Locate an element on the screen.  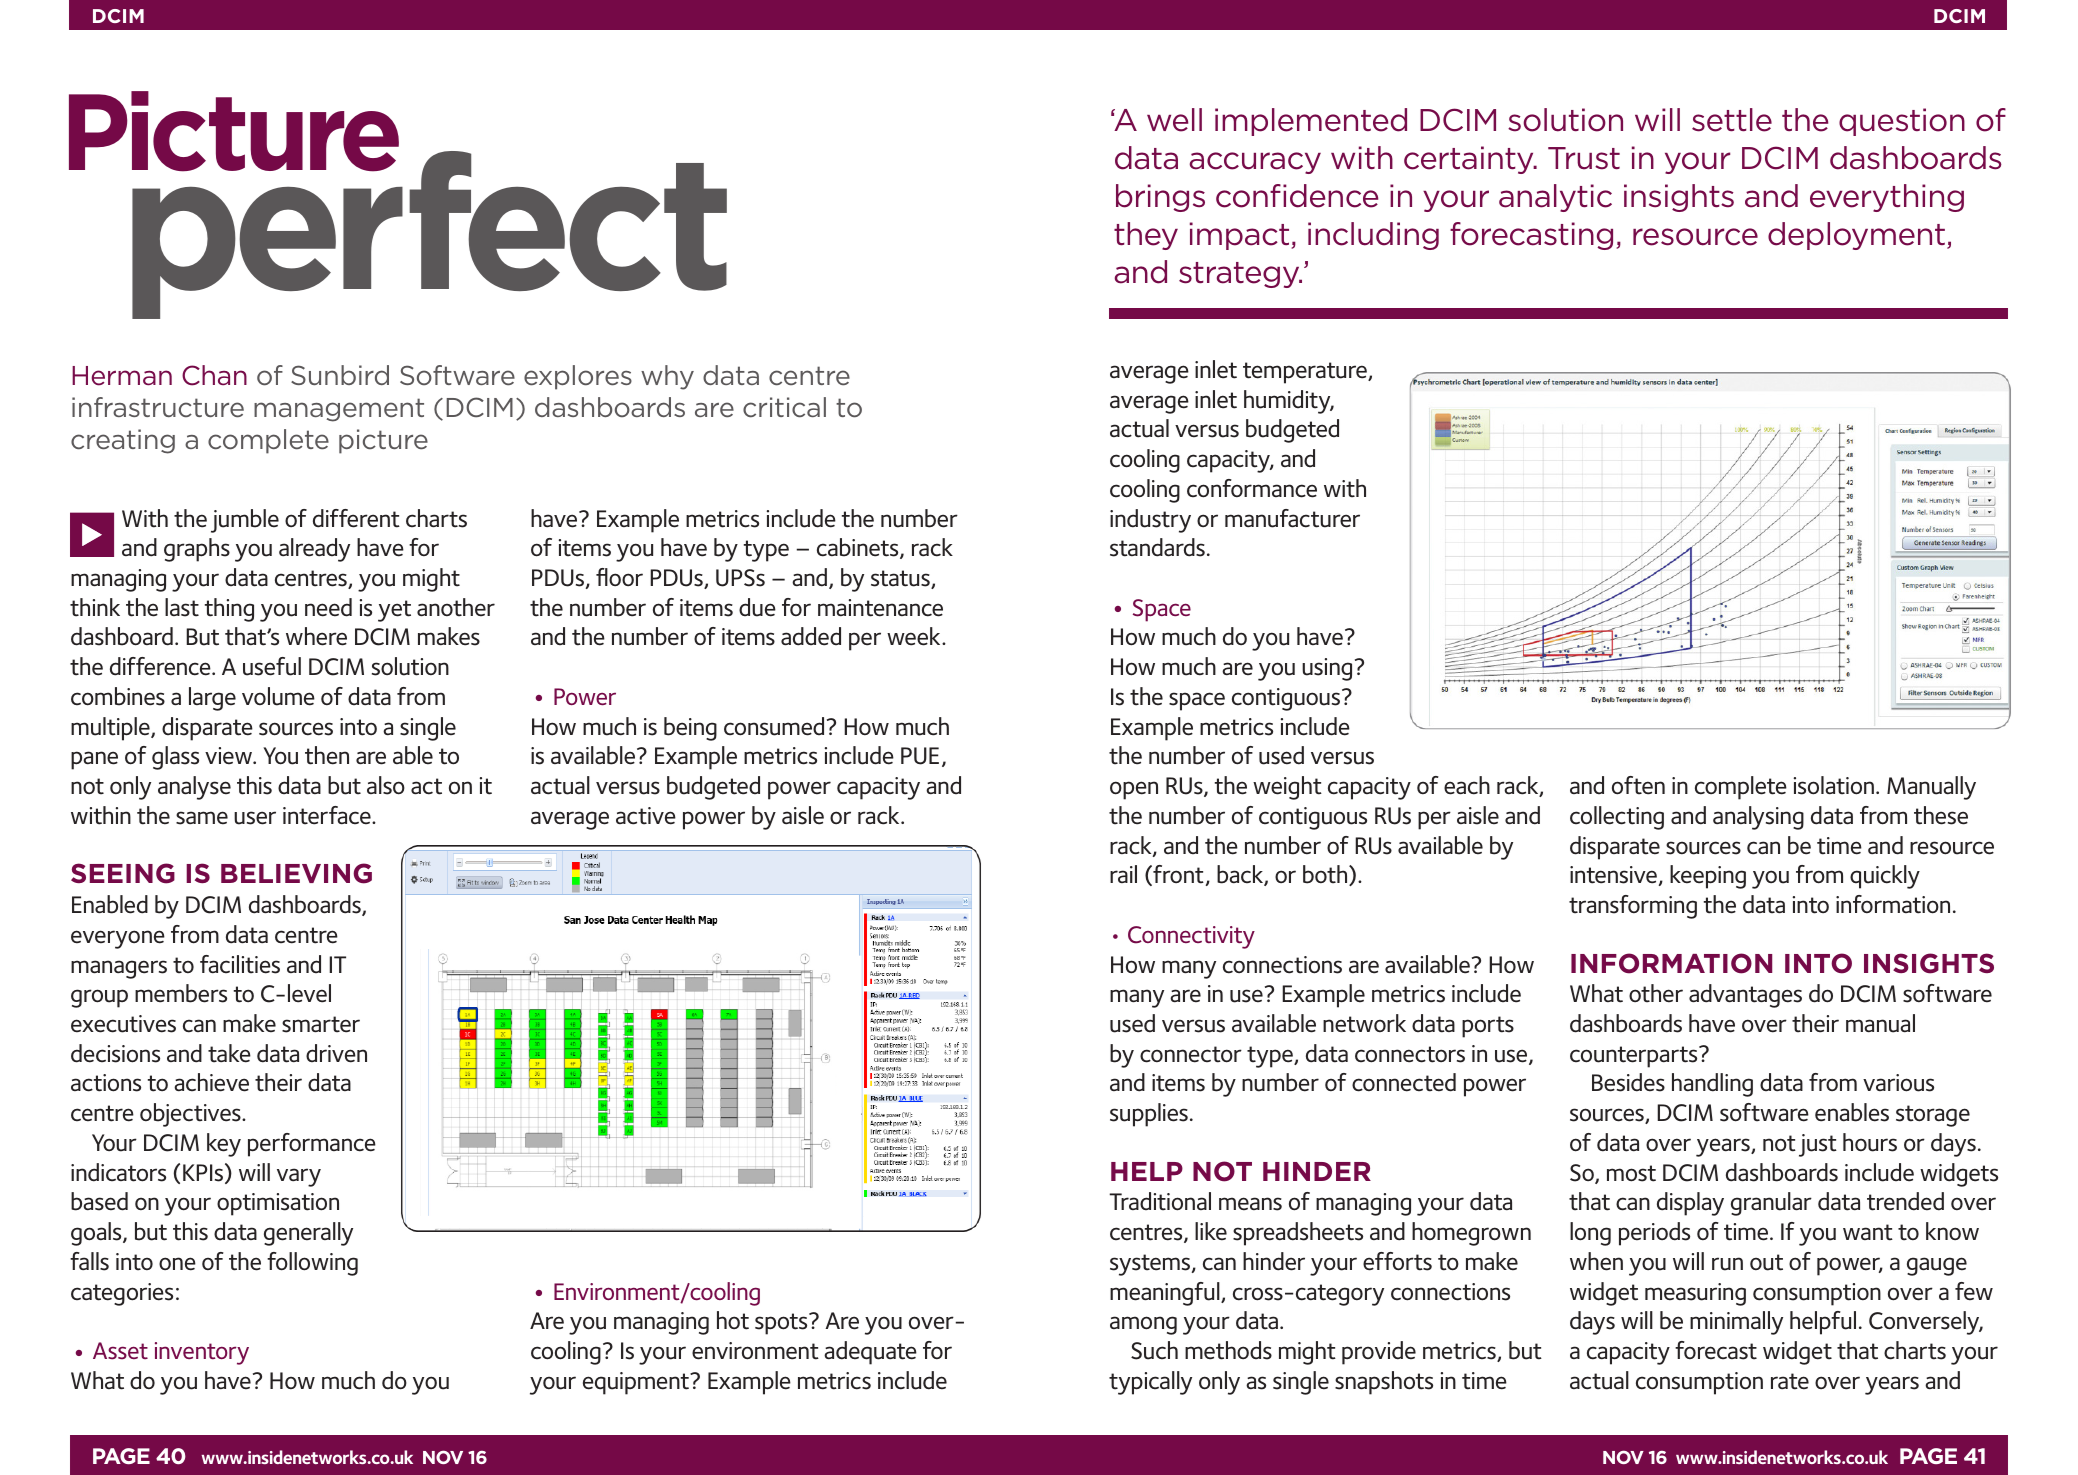
supplies is located at coordinates (1149, 1115).
